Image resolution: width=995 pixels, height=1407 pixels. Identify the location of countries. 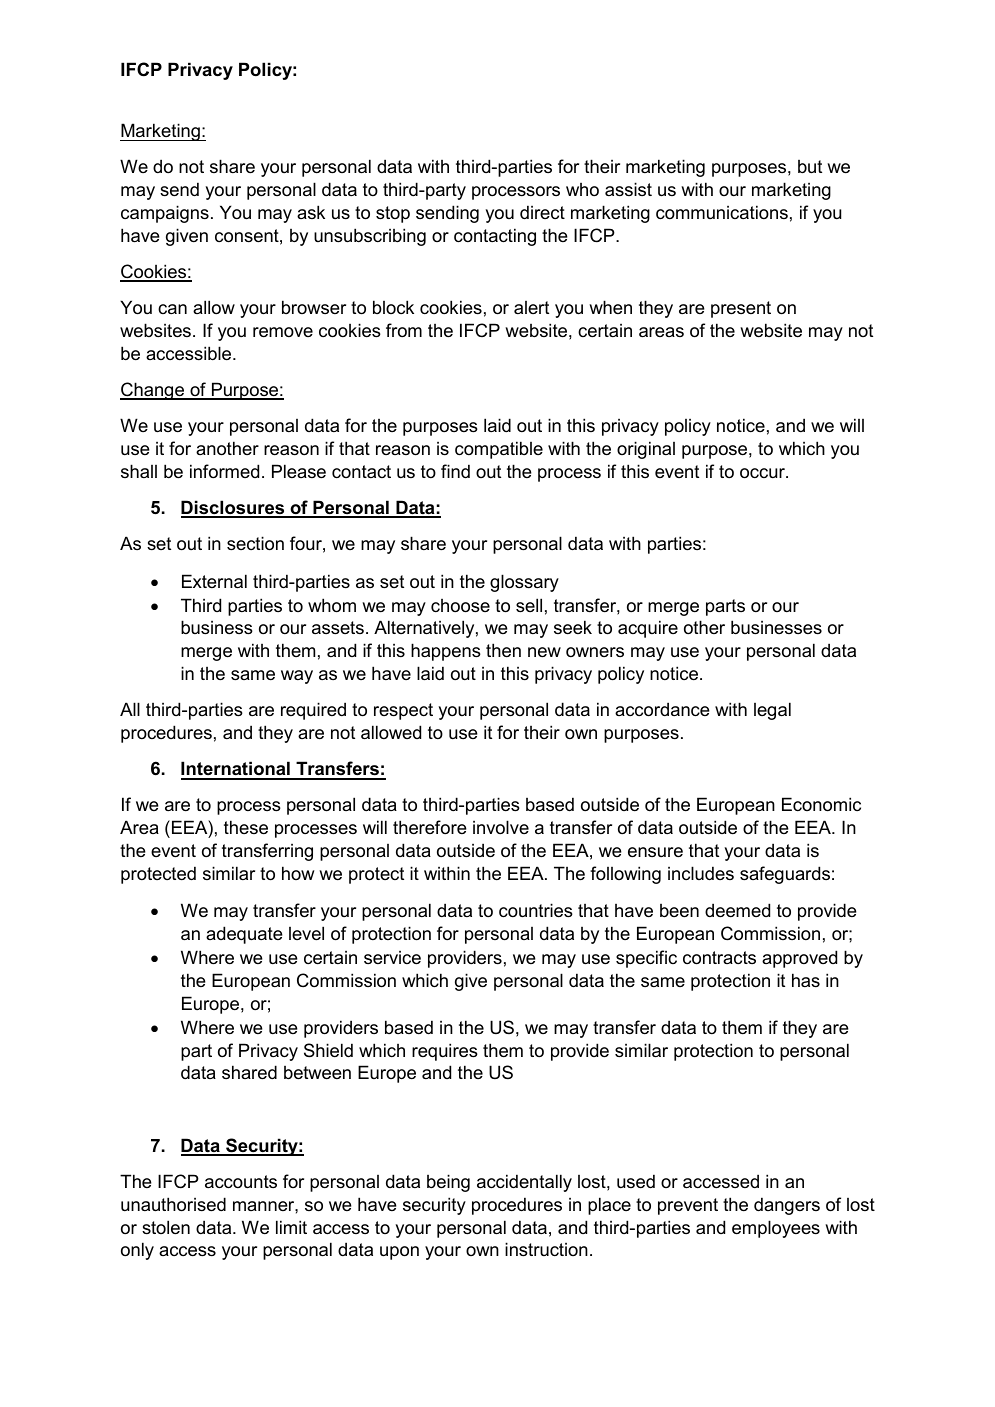
(536, 910).
